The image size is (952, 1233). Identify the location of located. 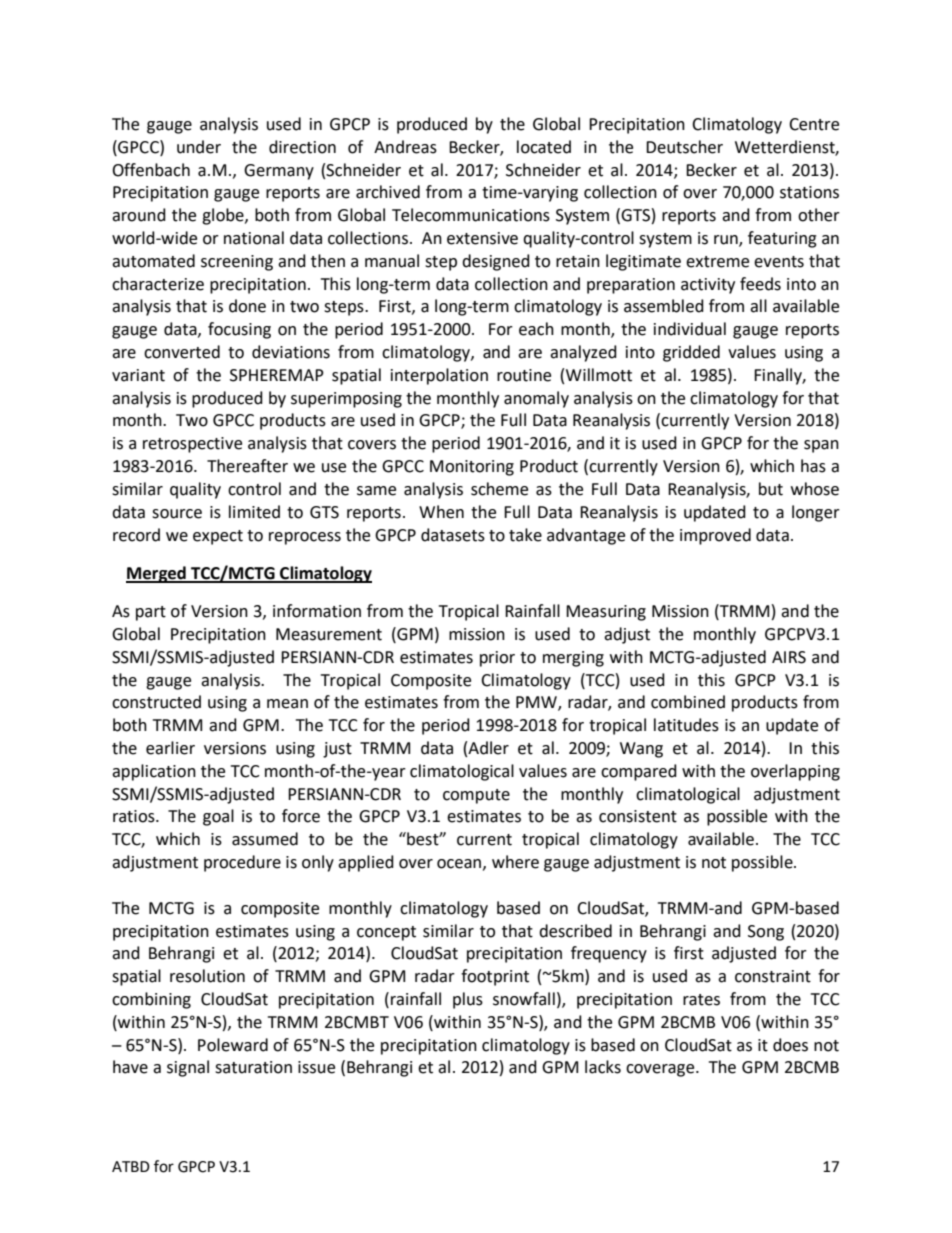
(544, 147).
